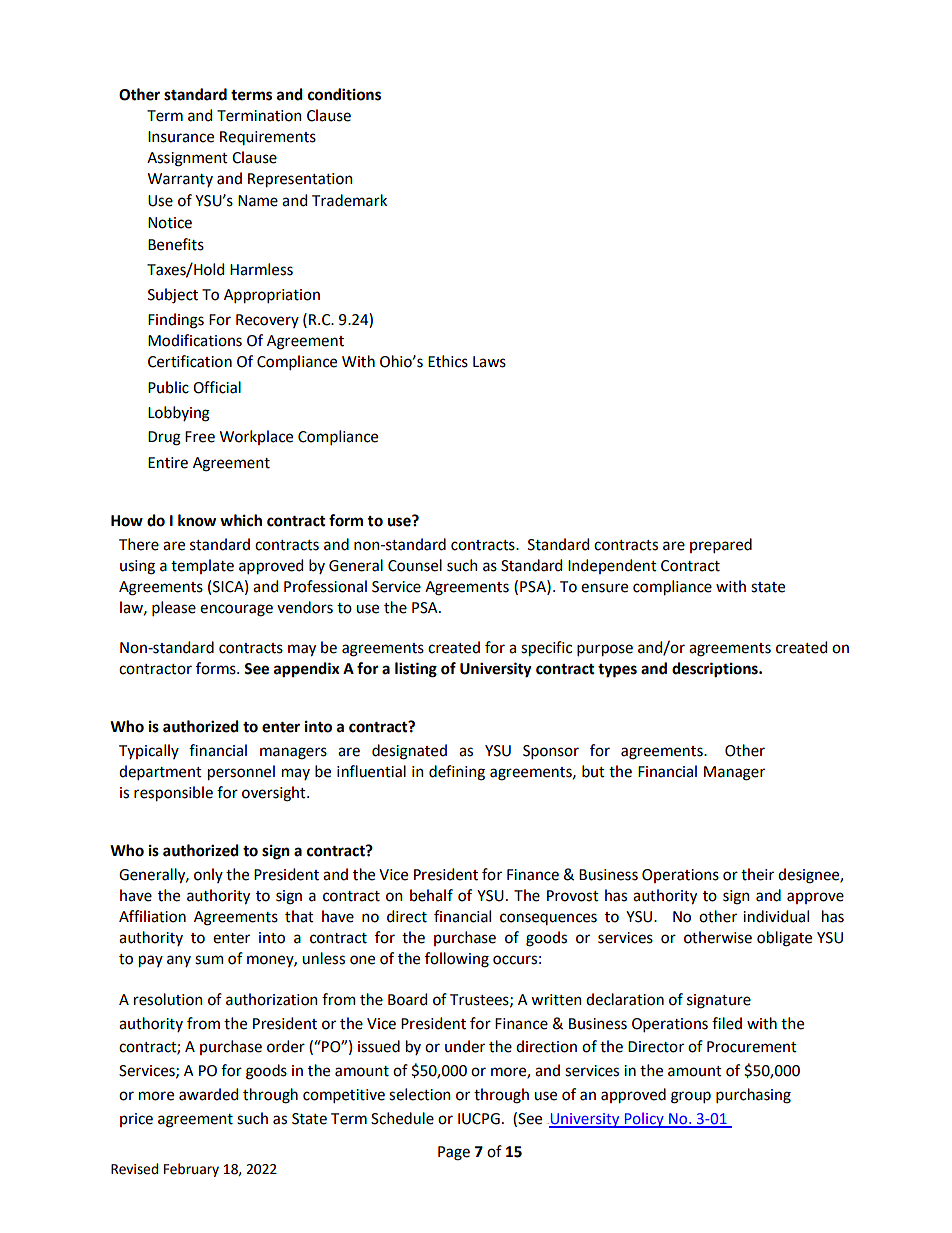 This screenshot has height=1233, width=952. What do you see at coordinates (454, 1153) in the screenshot?
I see `Page` at bounding box center [454, 1153].
